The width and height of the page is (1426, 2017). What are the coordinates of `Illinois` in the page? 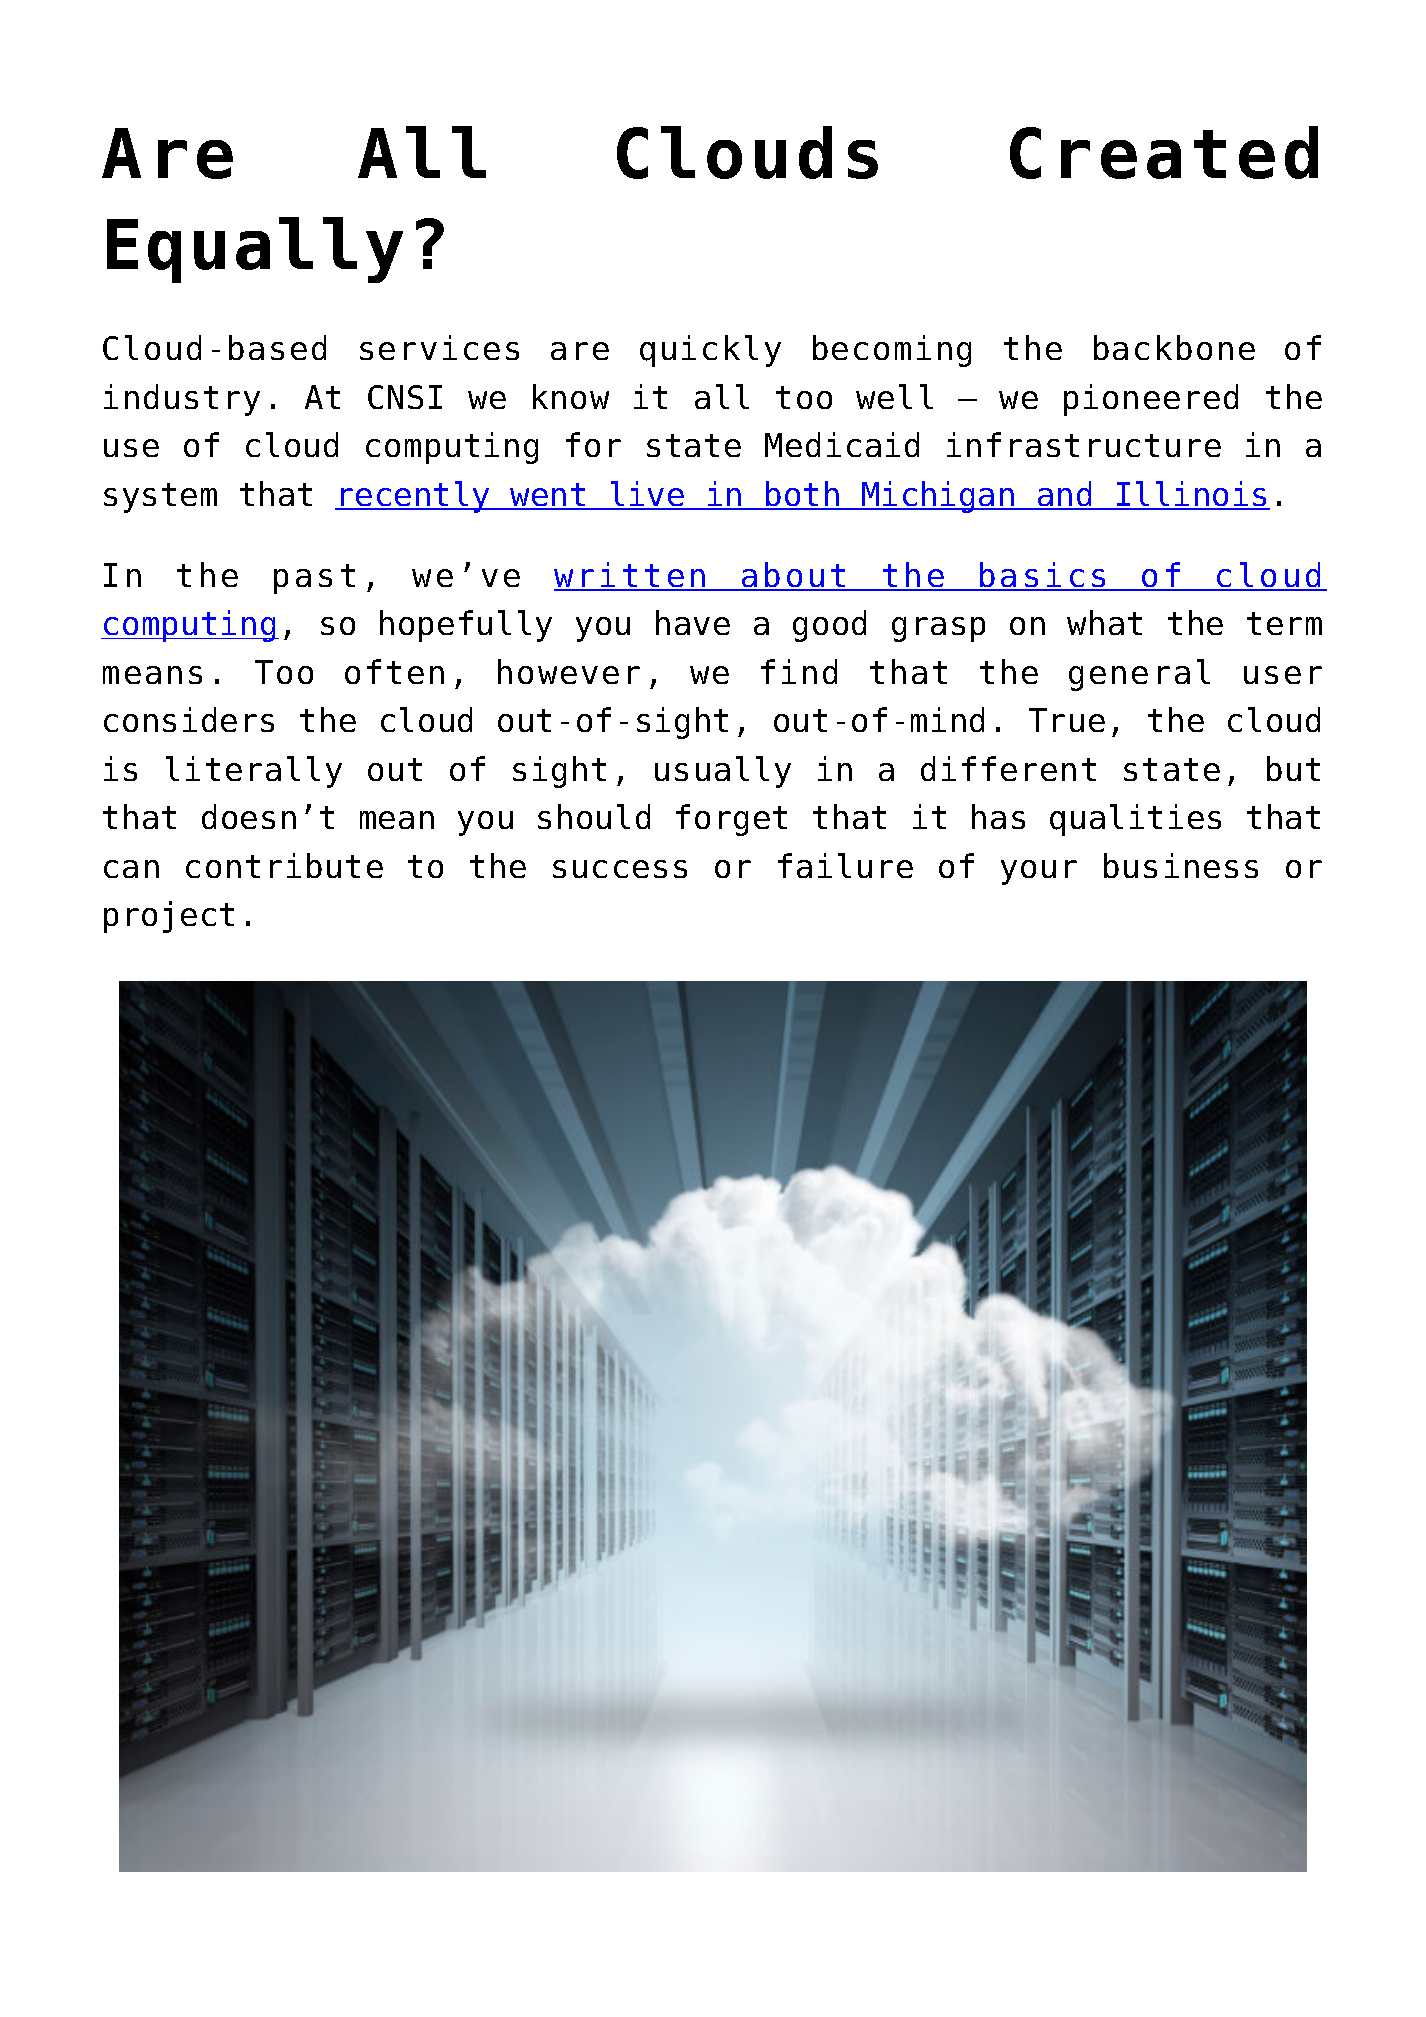 It's located at (1192, 495).
